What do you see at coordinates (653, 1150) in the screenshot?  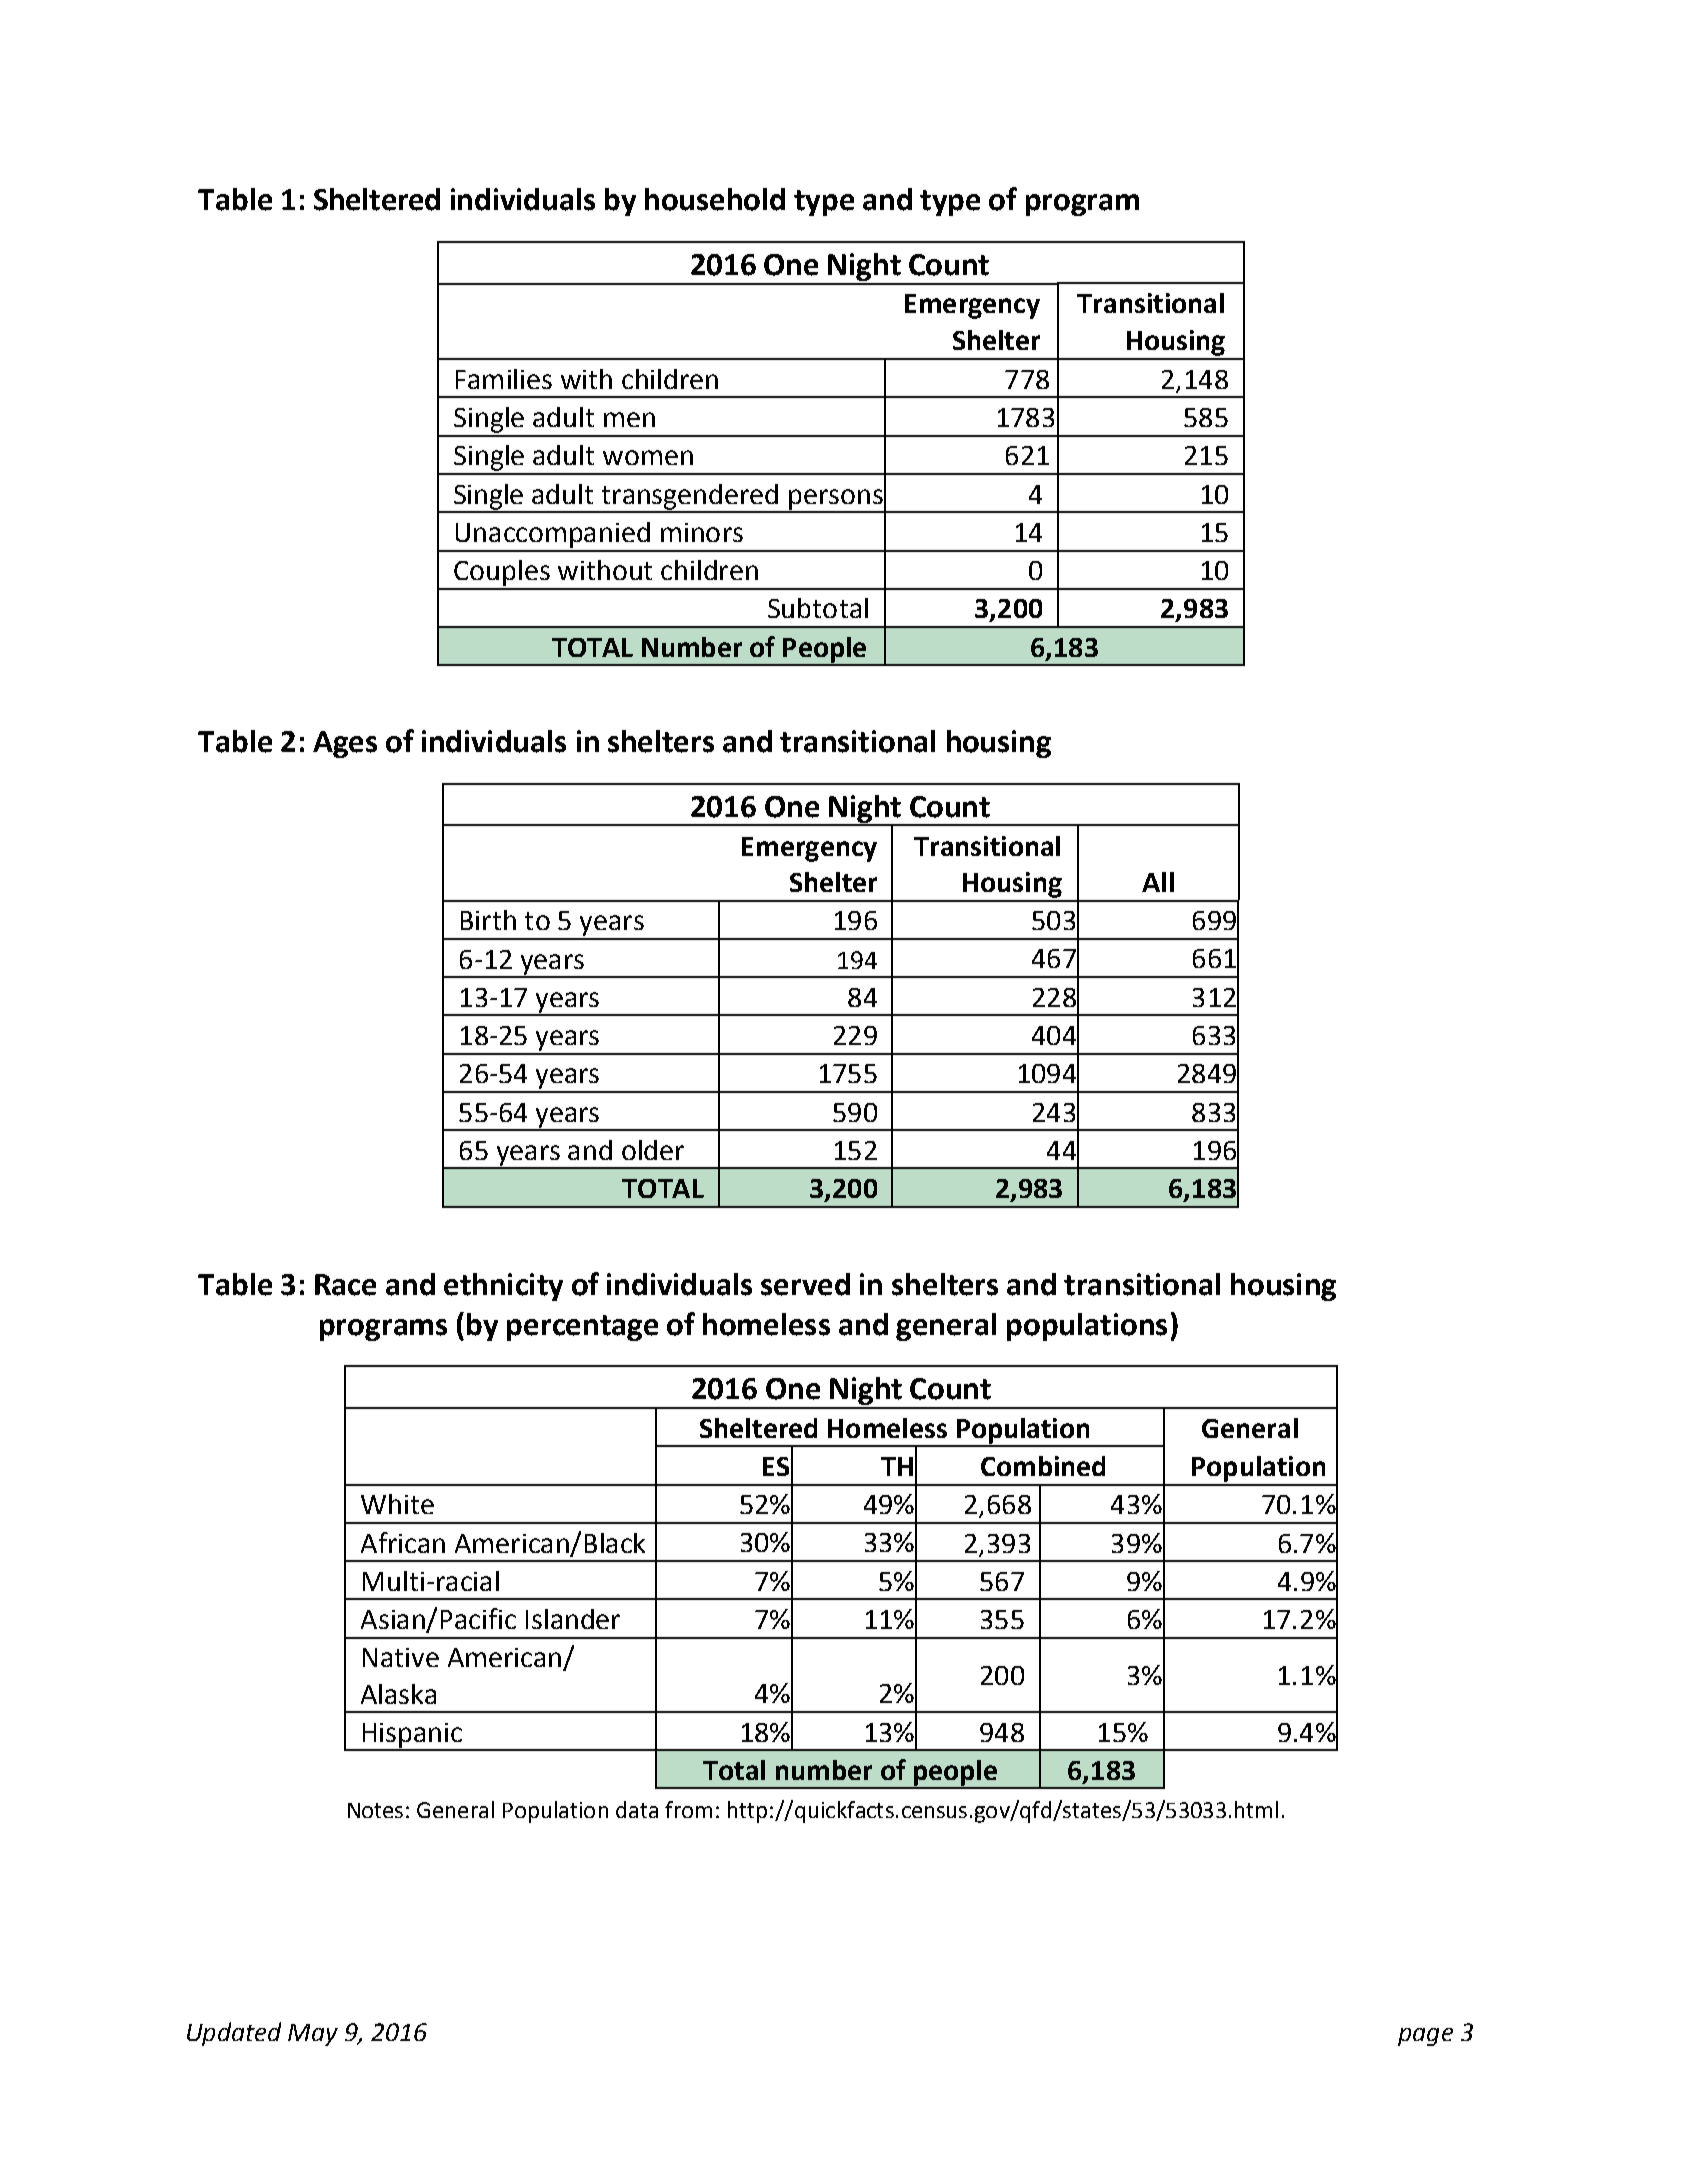 I see `older` at bounding box center [653, 1150].
